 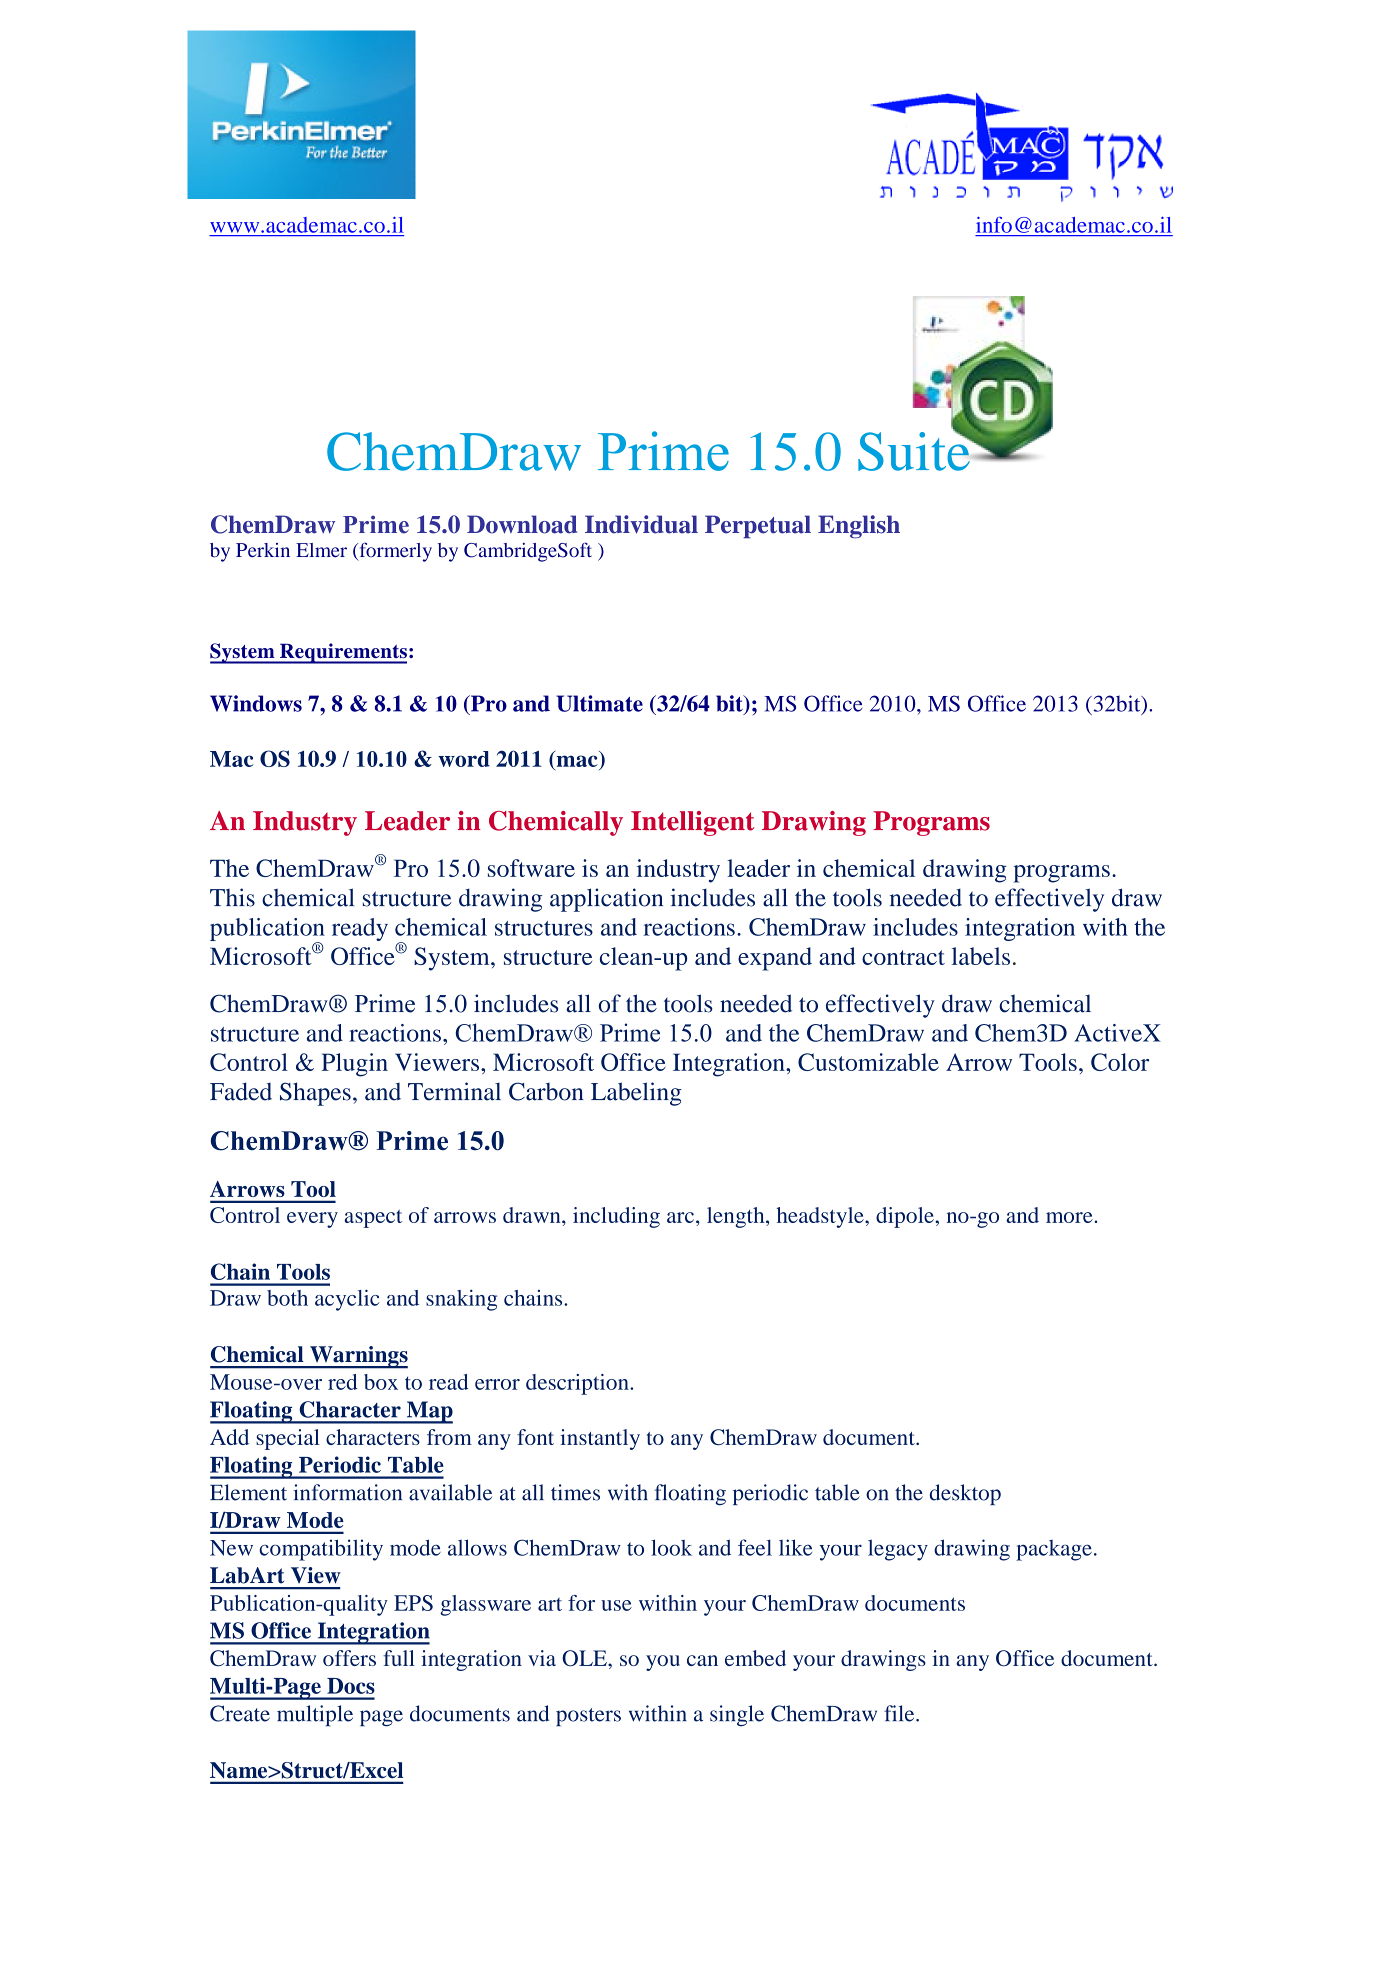 I want to click on Docs, so click(x=351, y=1686).
